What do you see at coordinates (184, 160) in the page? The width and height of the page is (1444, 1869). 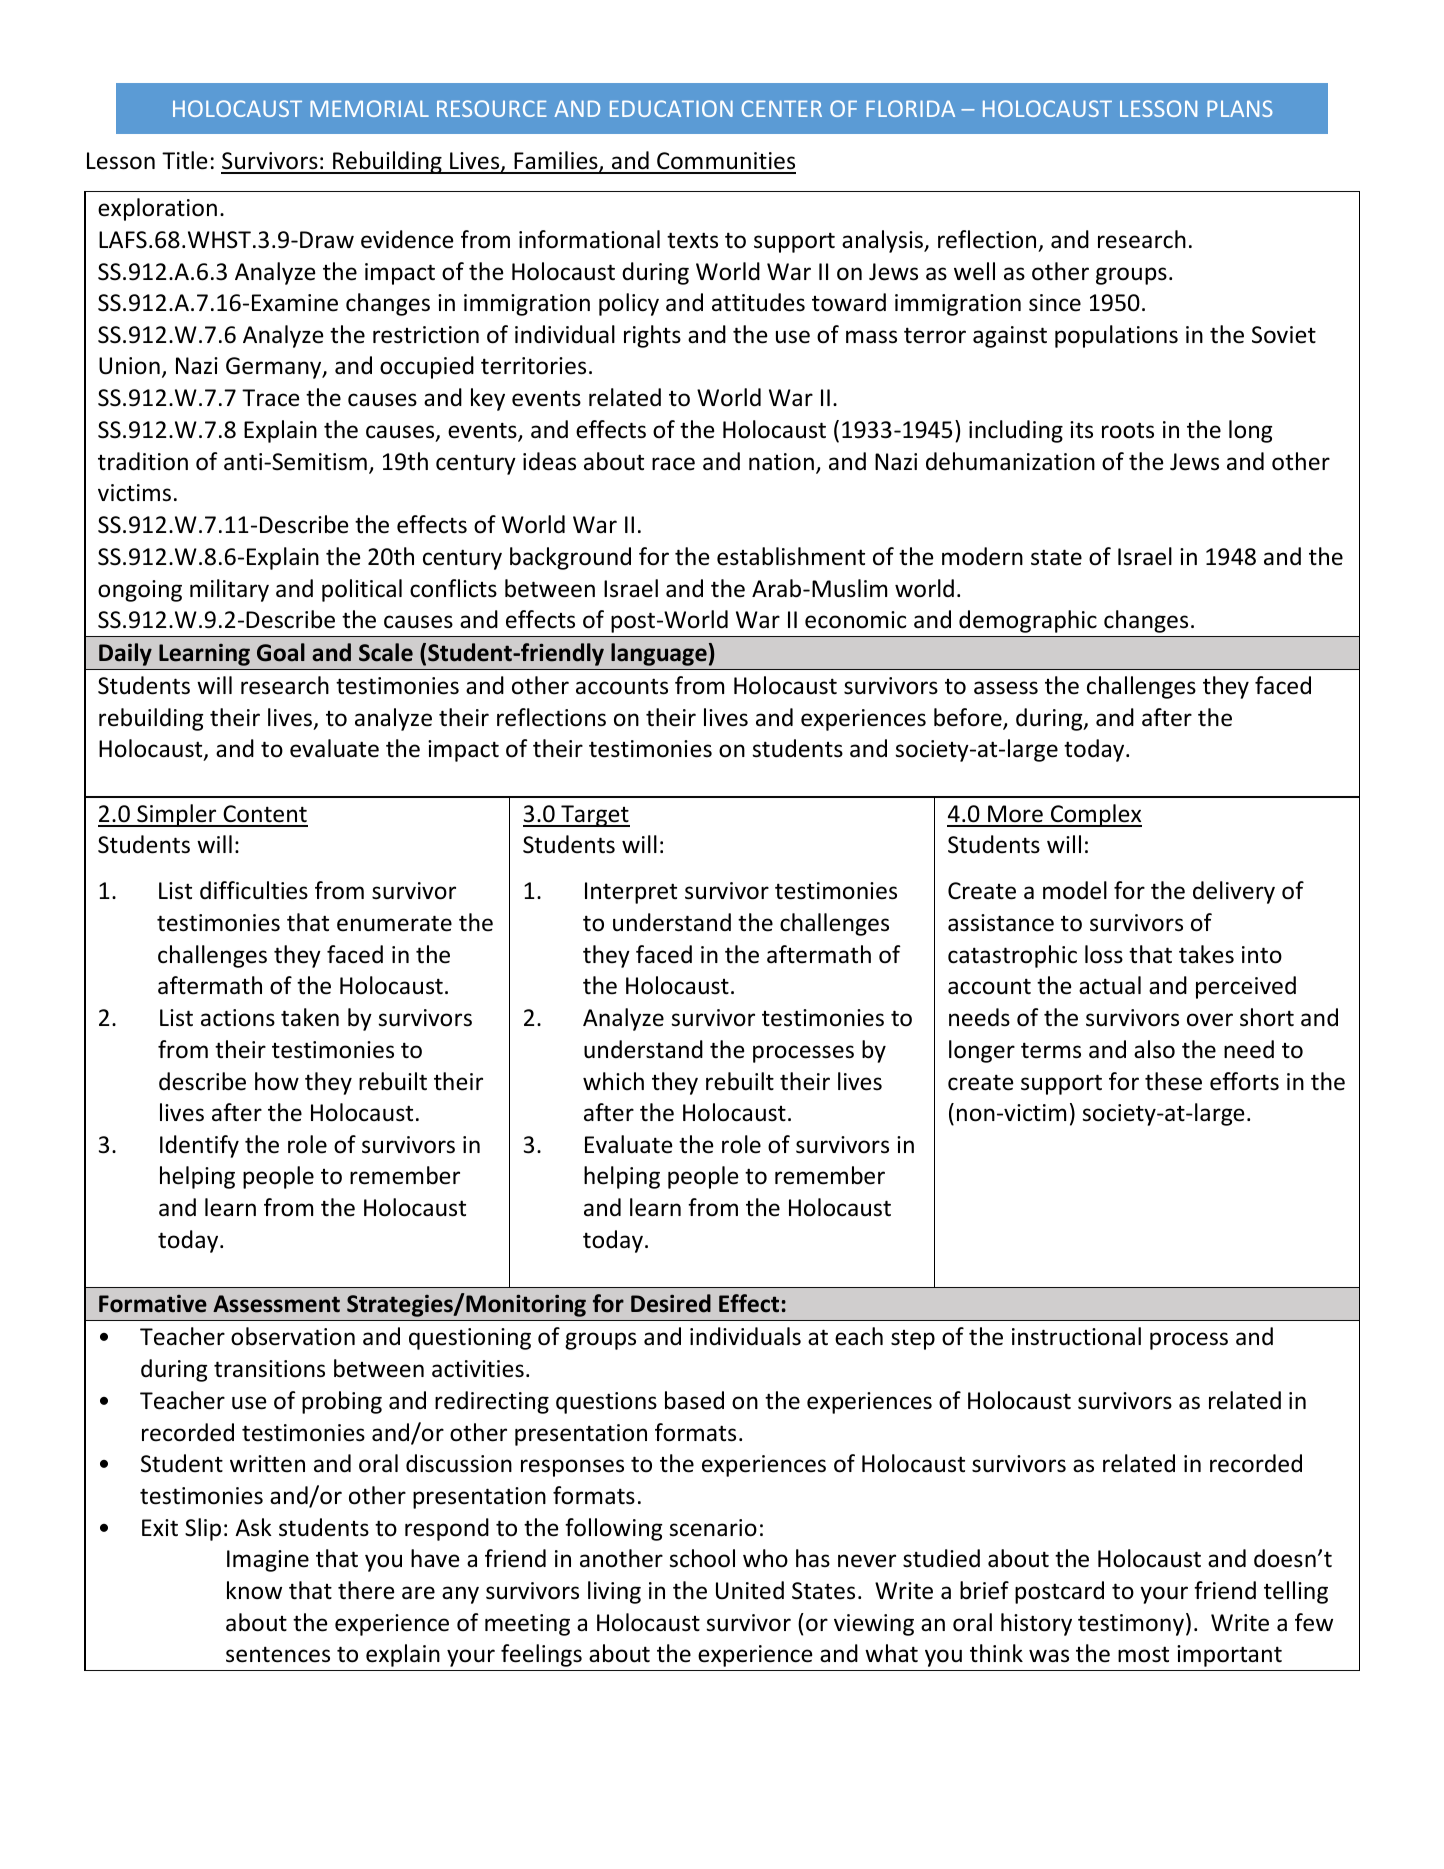 I see `Title` at bounding box center [184, 160].
